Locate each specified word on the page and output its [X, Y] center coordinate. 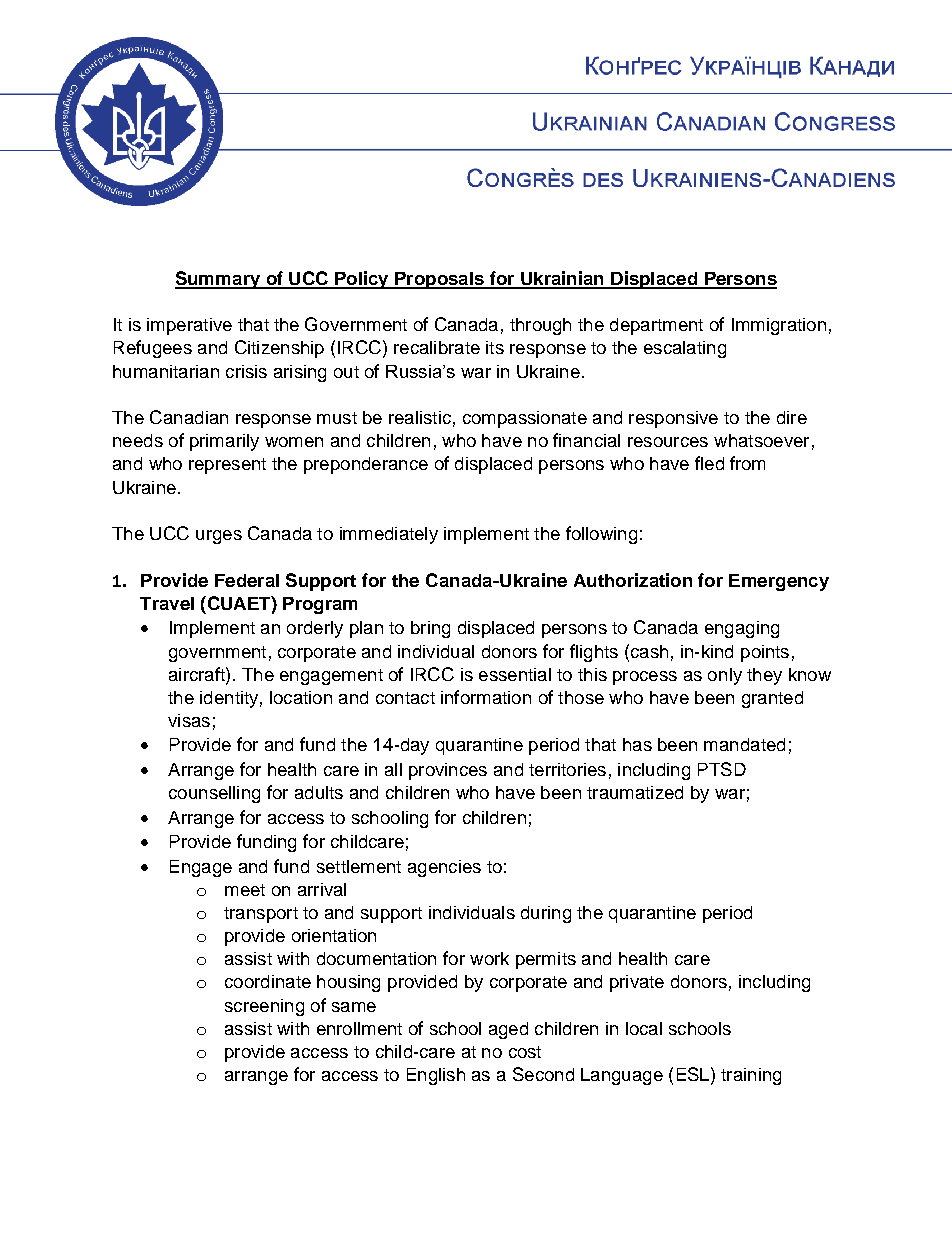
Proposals [439, 280]
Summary [218, 280]
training [751, 1076]
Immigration [779, 326]
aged [508, 1030]
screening [264, 1007]
